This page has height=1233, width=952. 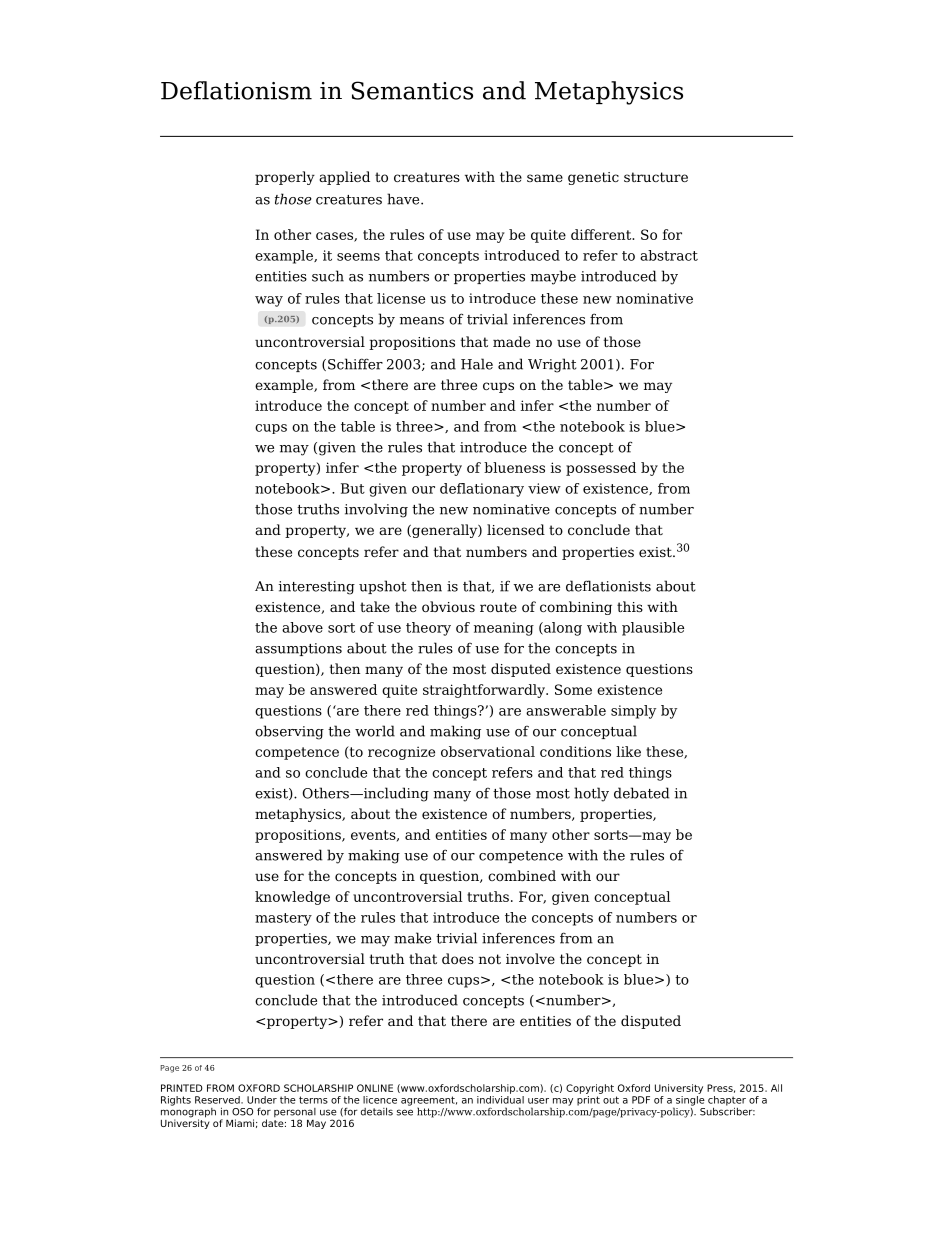 I want to click on above, so click(x=302, y=627).
